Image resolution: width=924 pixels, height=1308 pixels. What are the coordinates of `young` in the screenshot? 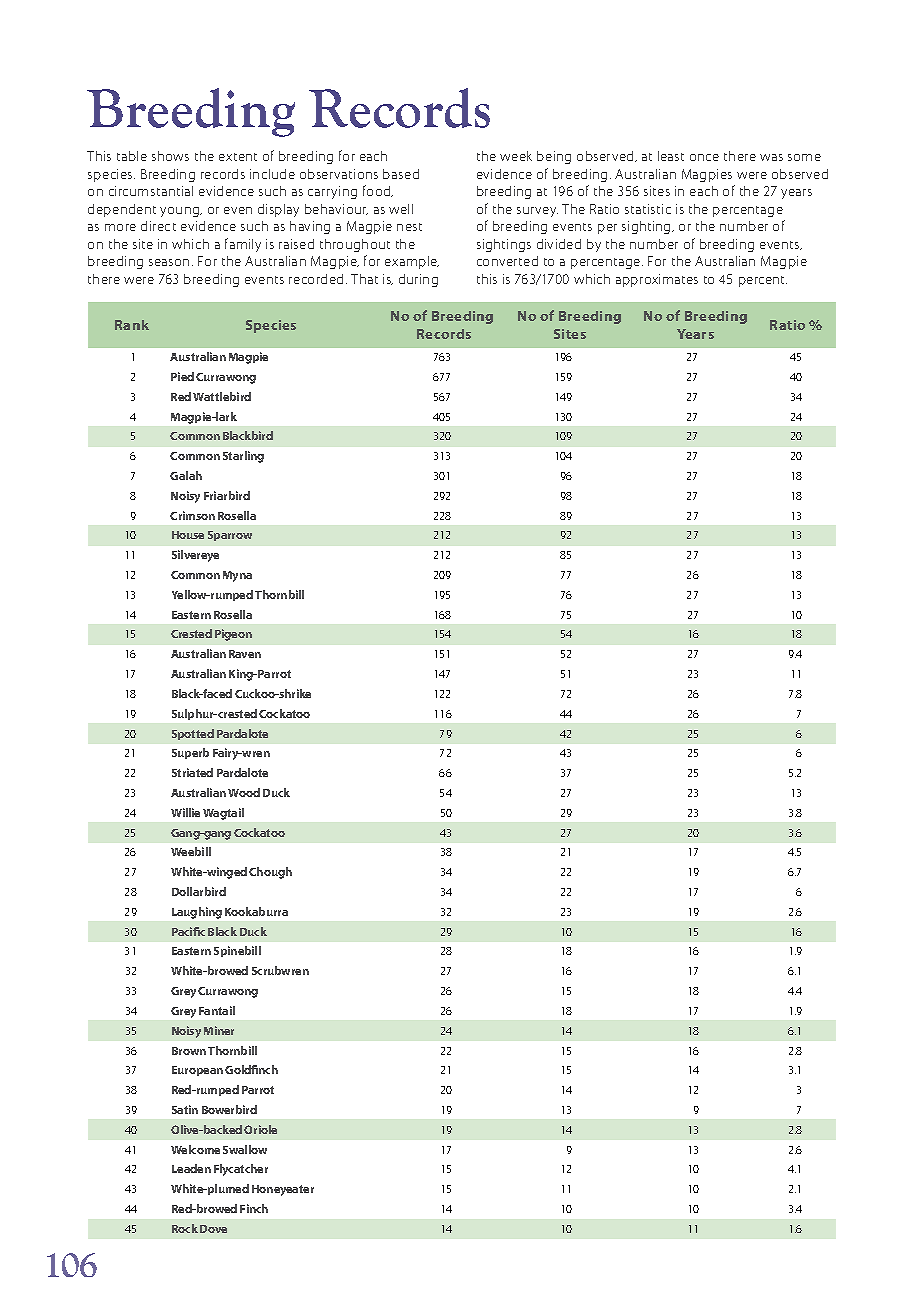 It's located at (181, 212).
